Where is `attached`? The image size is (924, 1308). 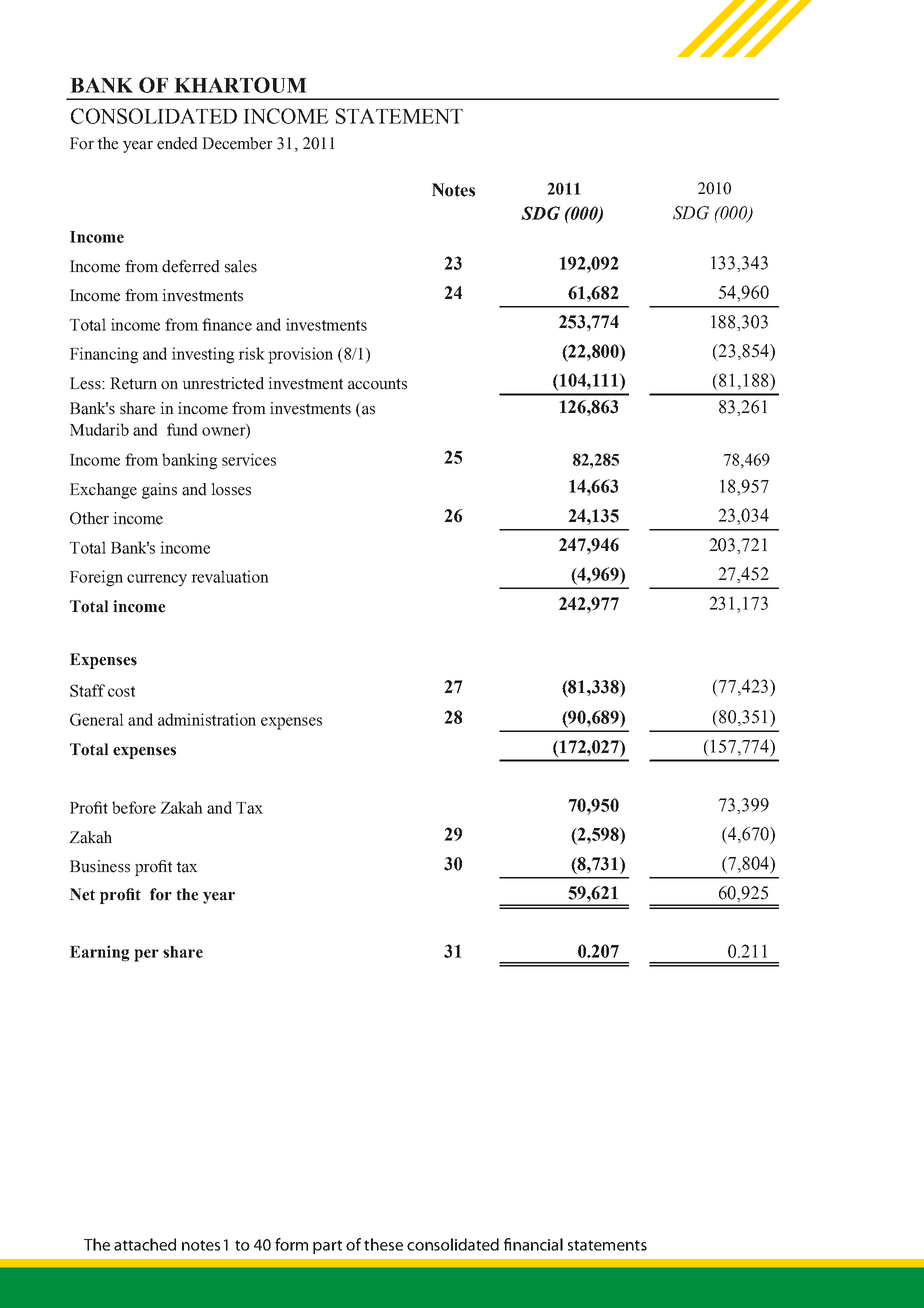
attached is located at coordinates (145, 1244).
